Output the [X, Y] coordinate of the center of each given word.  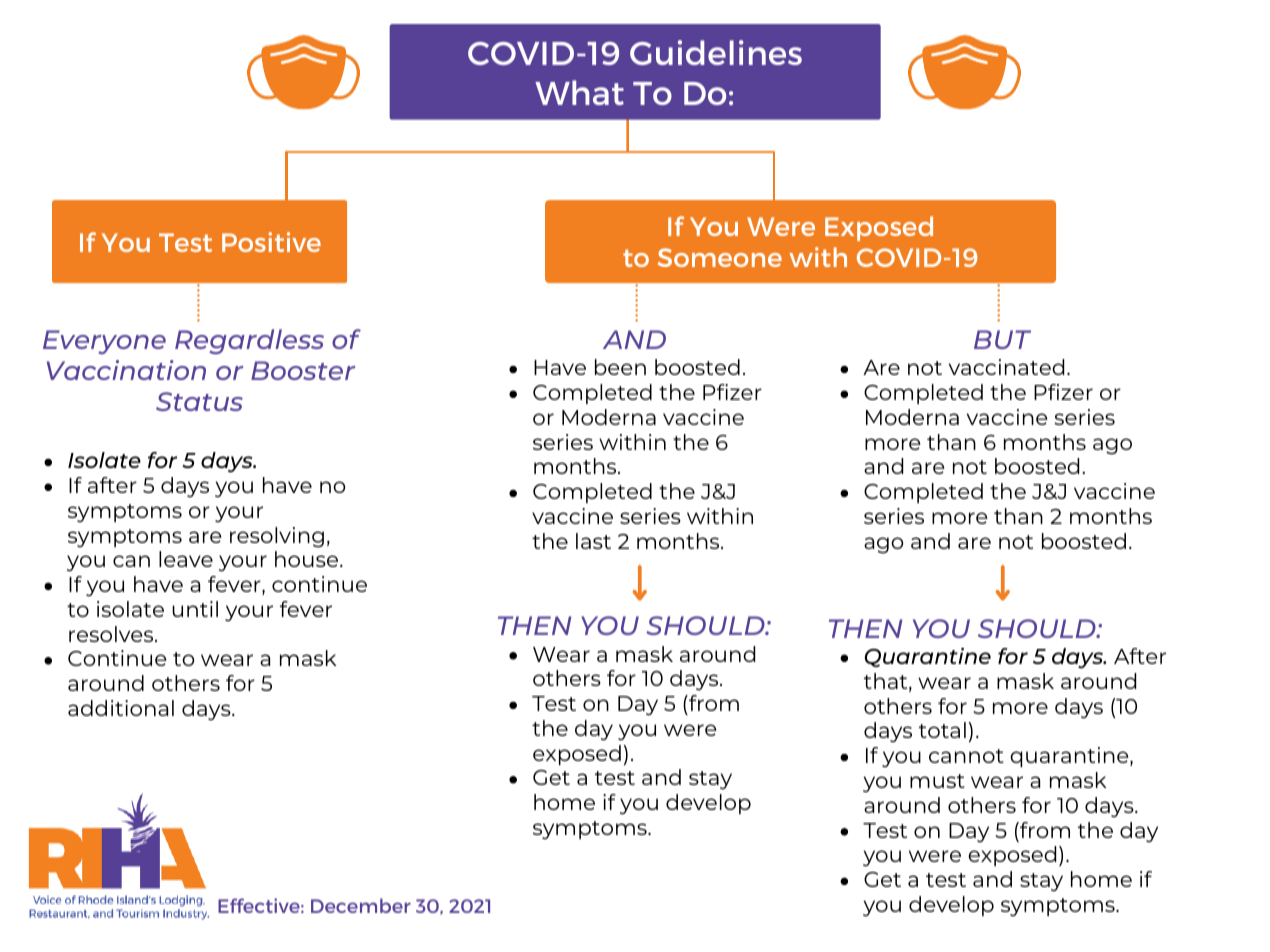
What [579, 92]
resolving [277, 537]
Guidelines [716, 52]
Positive [271, 242]
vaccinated [1006, 367]
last [593, 541]
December [361, 905]
